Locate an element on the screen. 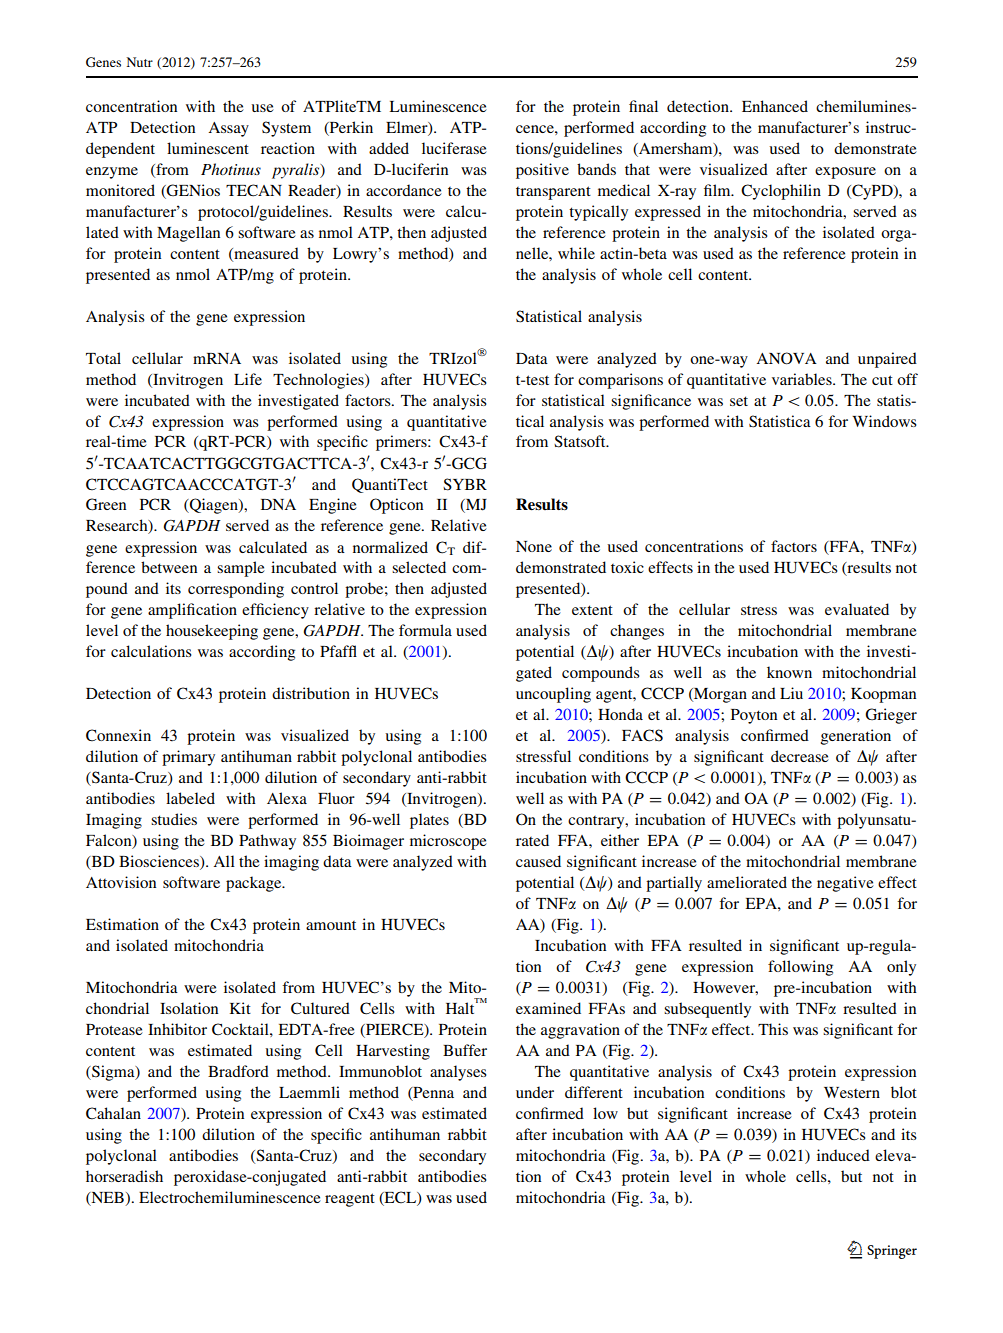  Life is located at coordinates (248, 379).
